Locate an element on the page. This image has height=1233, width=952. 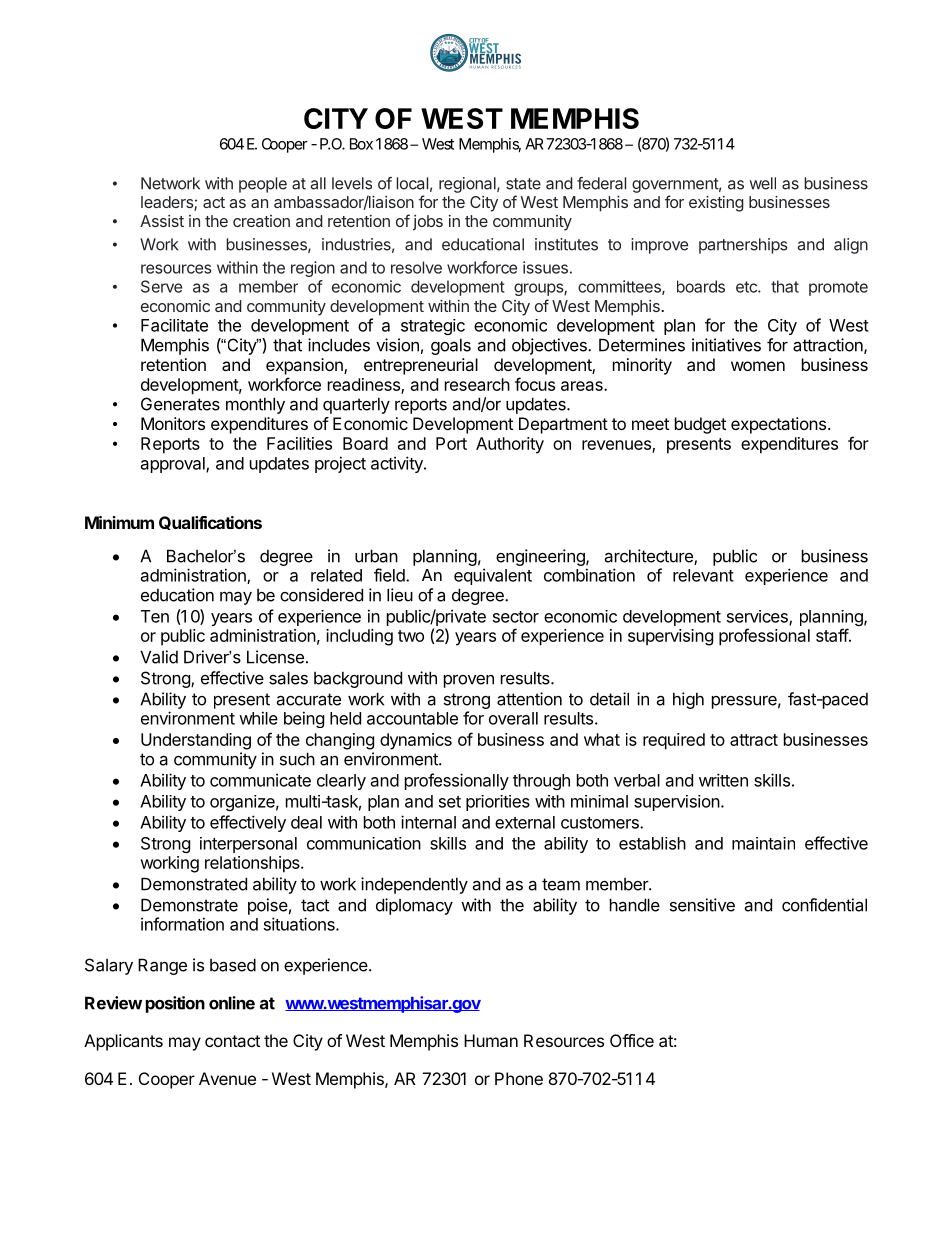
Valid is located at coordinates (159, 657).
